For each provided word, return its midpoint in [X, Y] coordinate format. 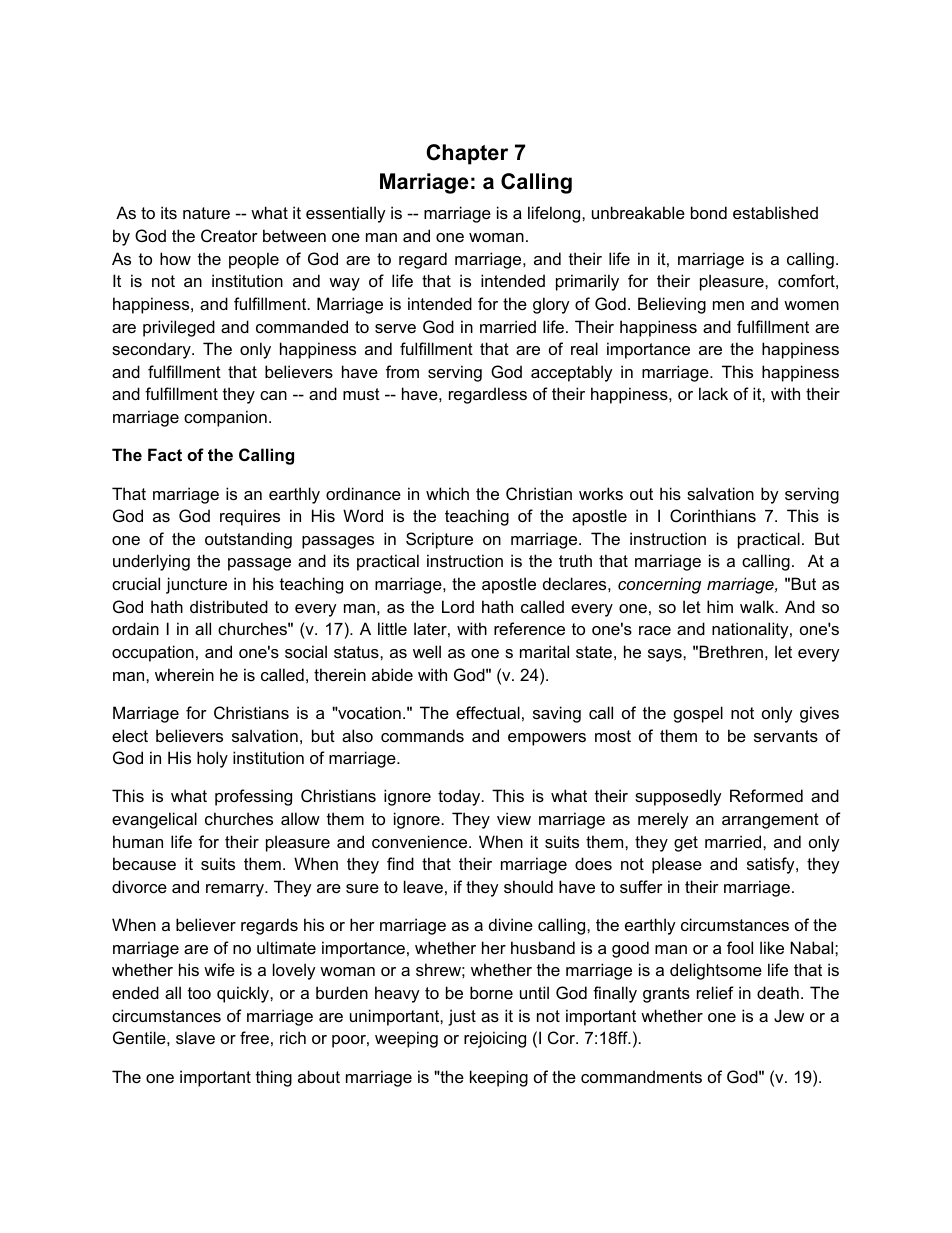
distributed [229, 606]
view [514, 818]
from [402, 371]
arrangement [770, 821]
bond [709, 212]
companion [225, 418]
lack [713, 393]
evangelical [154, 820]
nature [206, 213]
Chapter [467, 154]
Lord [458, 606]
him [720, 606]
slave [195, 1037]
